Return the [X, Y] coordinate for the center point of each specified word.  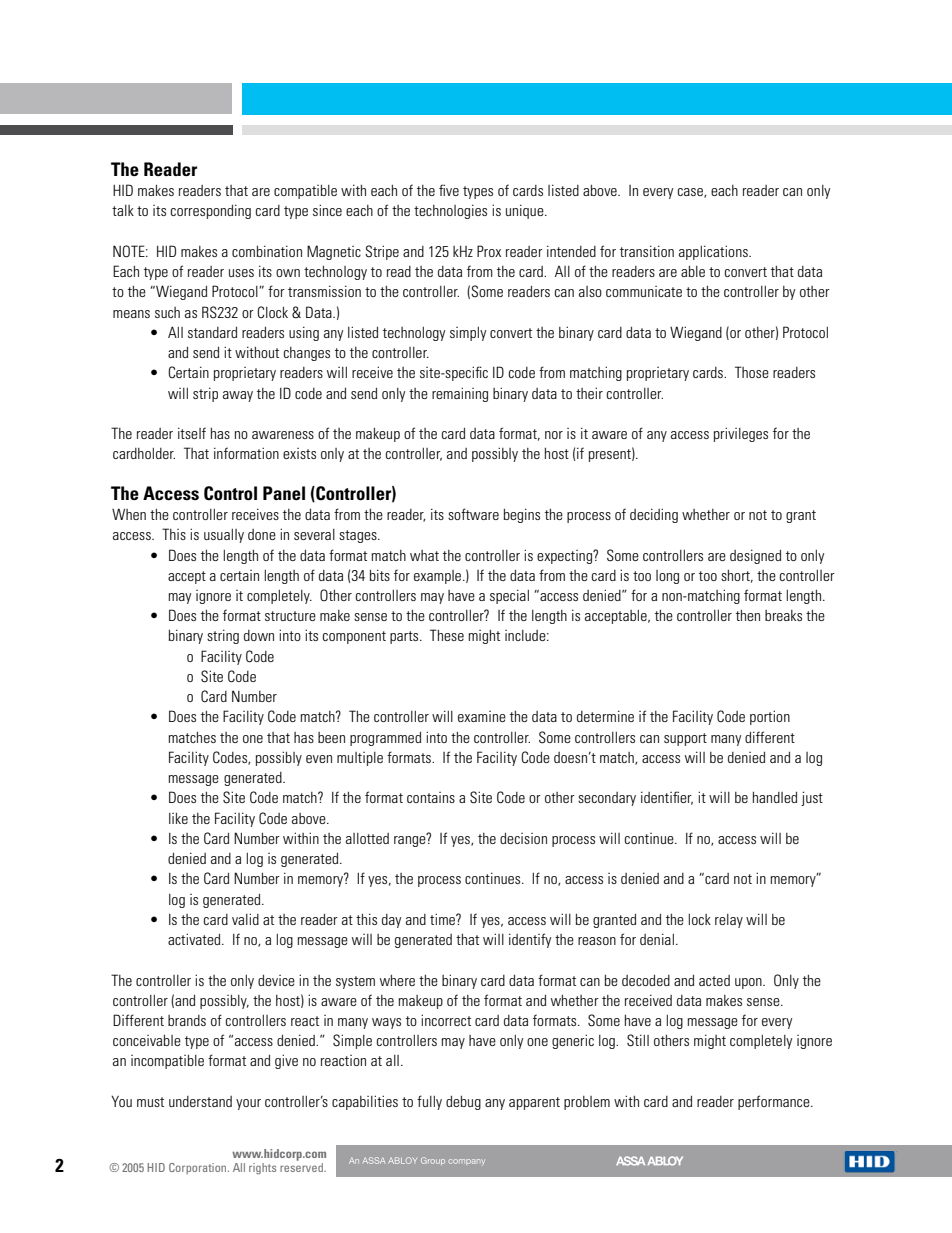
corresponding [211, 211]
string [223, 636]
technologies [450, 211]
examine [482, 716]
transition [647, 251]
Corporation [199, 1168]
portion [770, 717]
